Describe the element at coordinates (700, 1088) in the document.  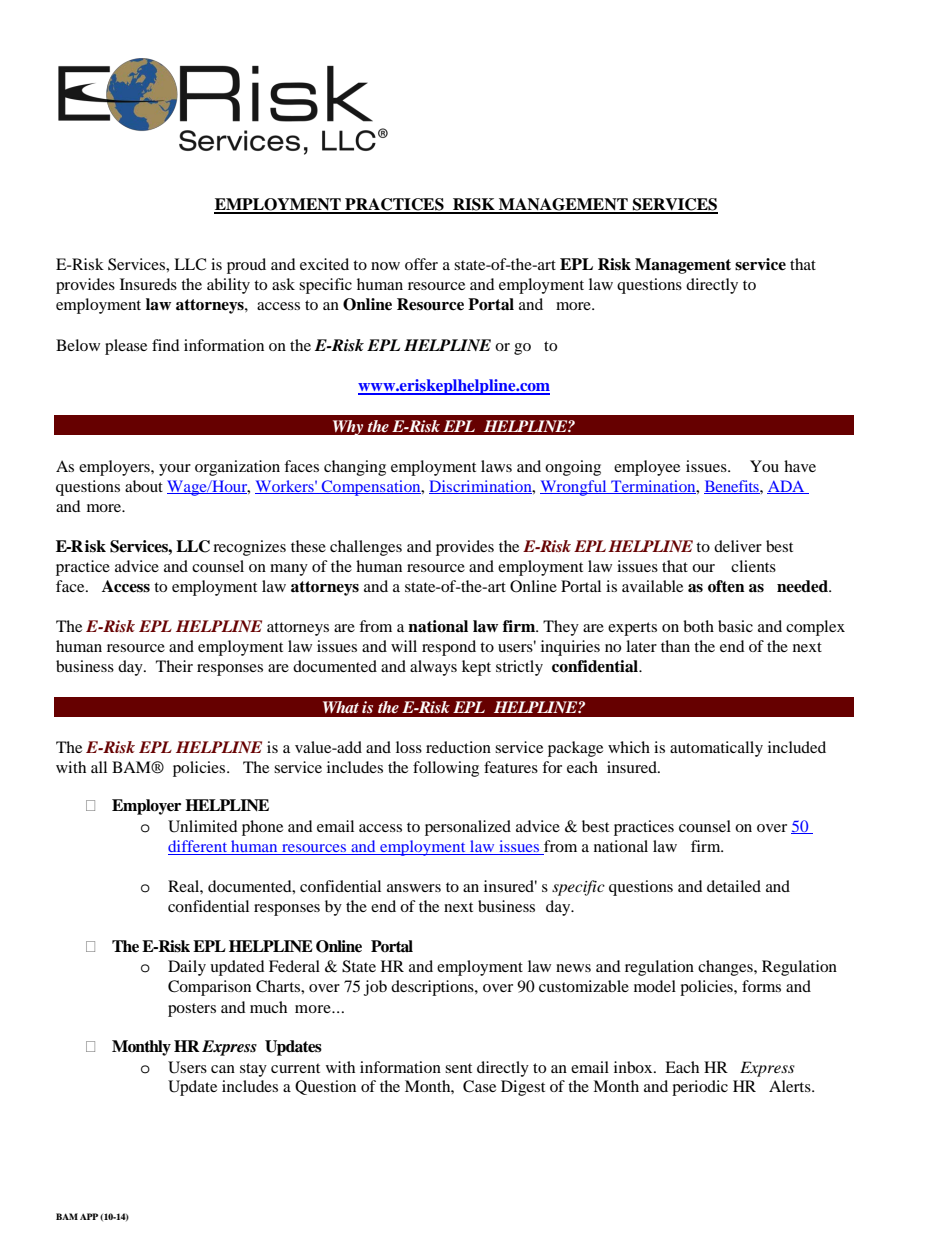
I see `periodic` at that location.
